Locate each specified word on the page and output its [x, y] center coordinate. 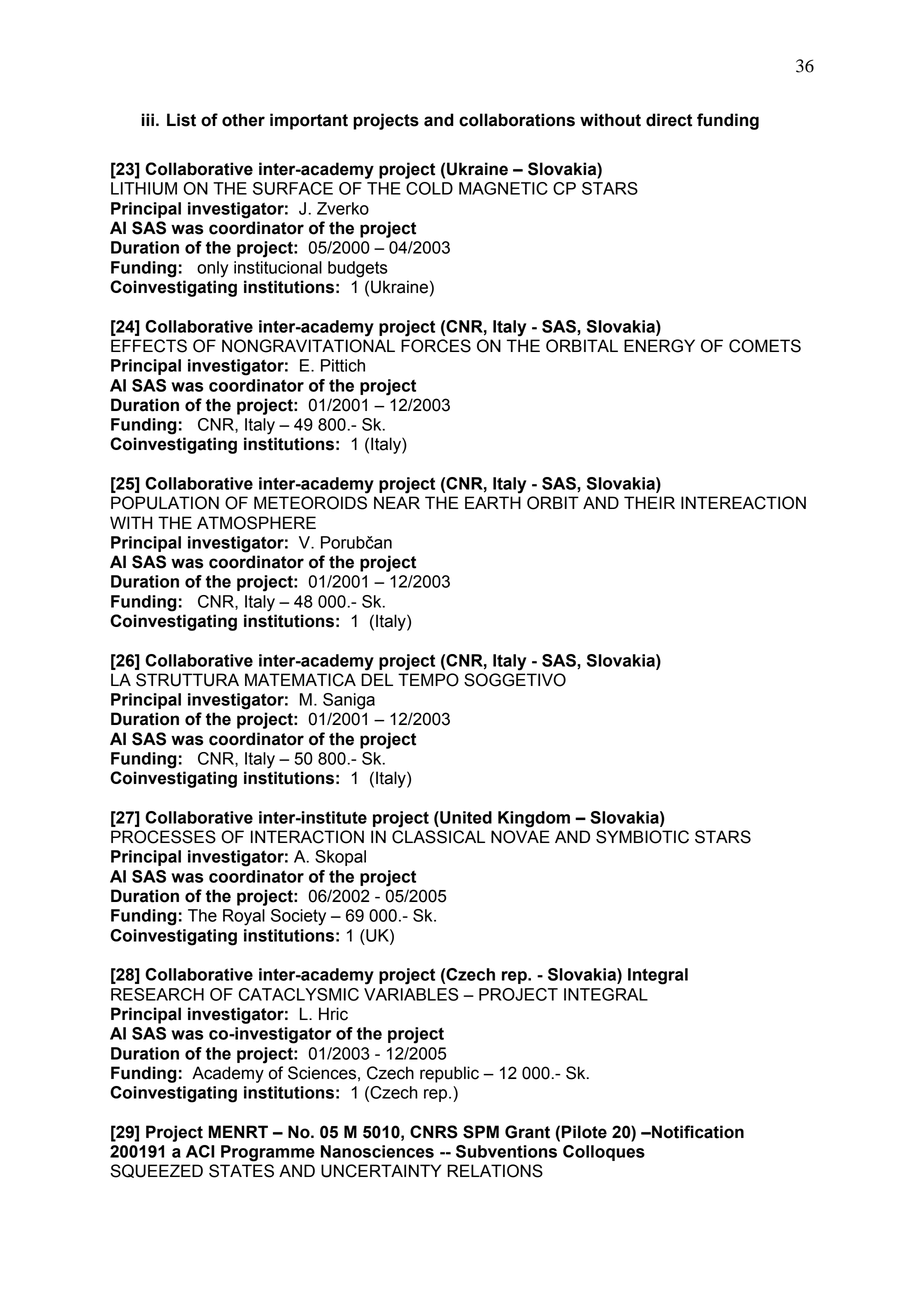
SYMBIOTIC [642, 837]
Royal [244, 917]
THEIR [649, 502]
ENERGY [659, 346]
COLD [429, 188]
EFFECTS [149, 346]
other [243, 120]
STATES [241, 1171]
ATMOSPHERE [256, 523]
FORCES [436, 346]
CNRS [434, 1132]
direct [669, 120]
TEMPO [428, 680]
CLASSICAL [438, 837]
